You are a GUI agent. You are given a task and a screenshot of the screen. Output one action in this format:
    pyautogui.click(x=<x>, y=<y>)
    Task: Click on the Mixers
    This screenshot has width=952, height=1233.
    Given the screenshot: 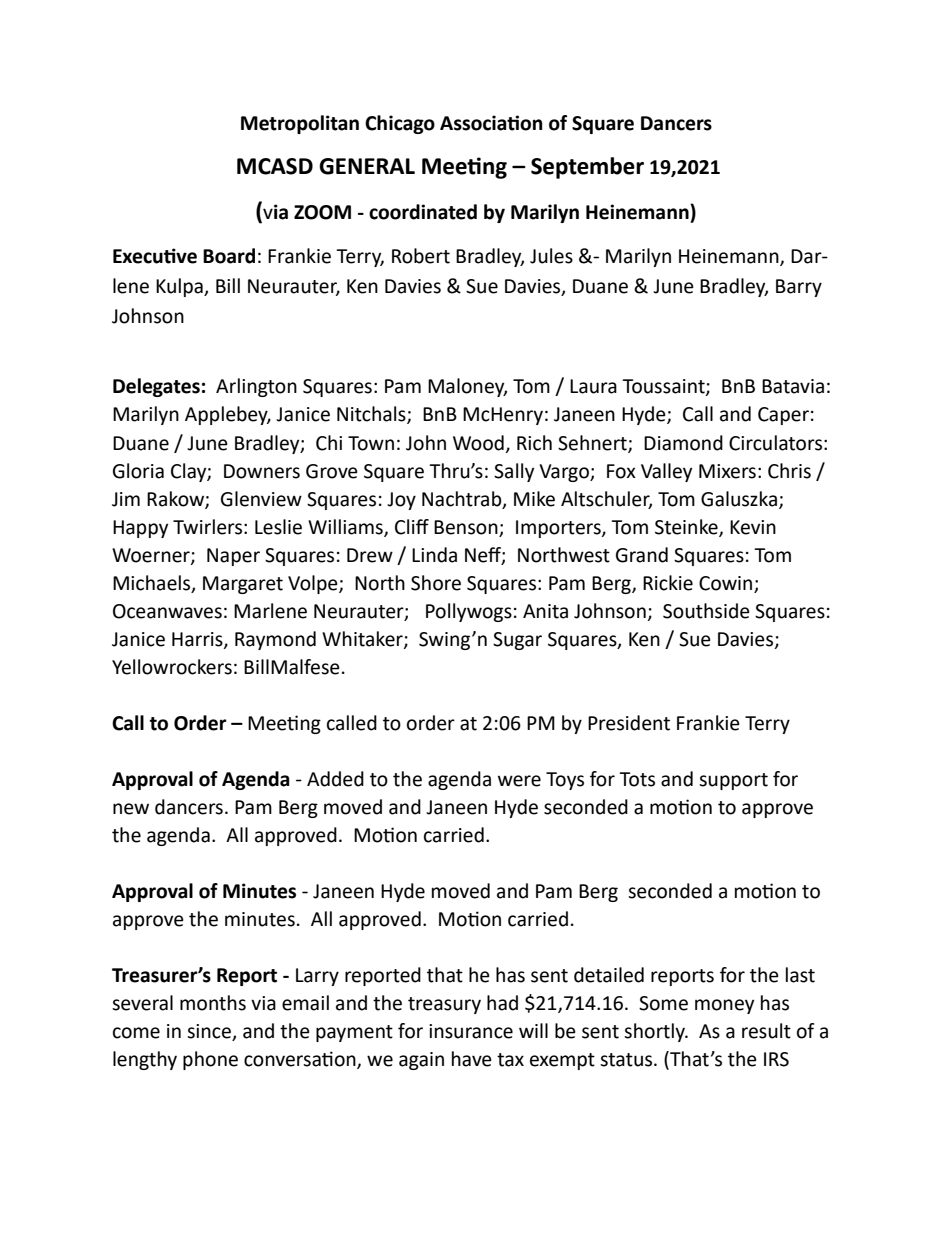 What is the action you would take?
    pyautogui.click(x=727, y=471)
